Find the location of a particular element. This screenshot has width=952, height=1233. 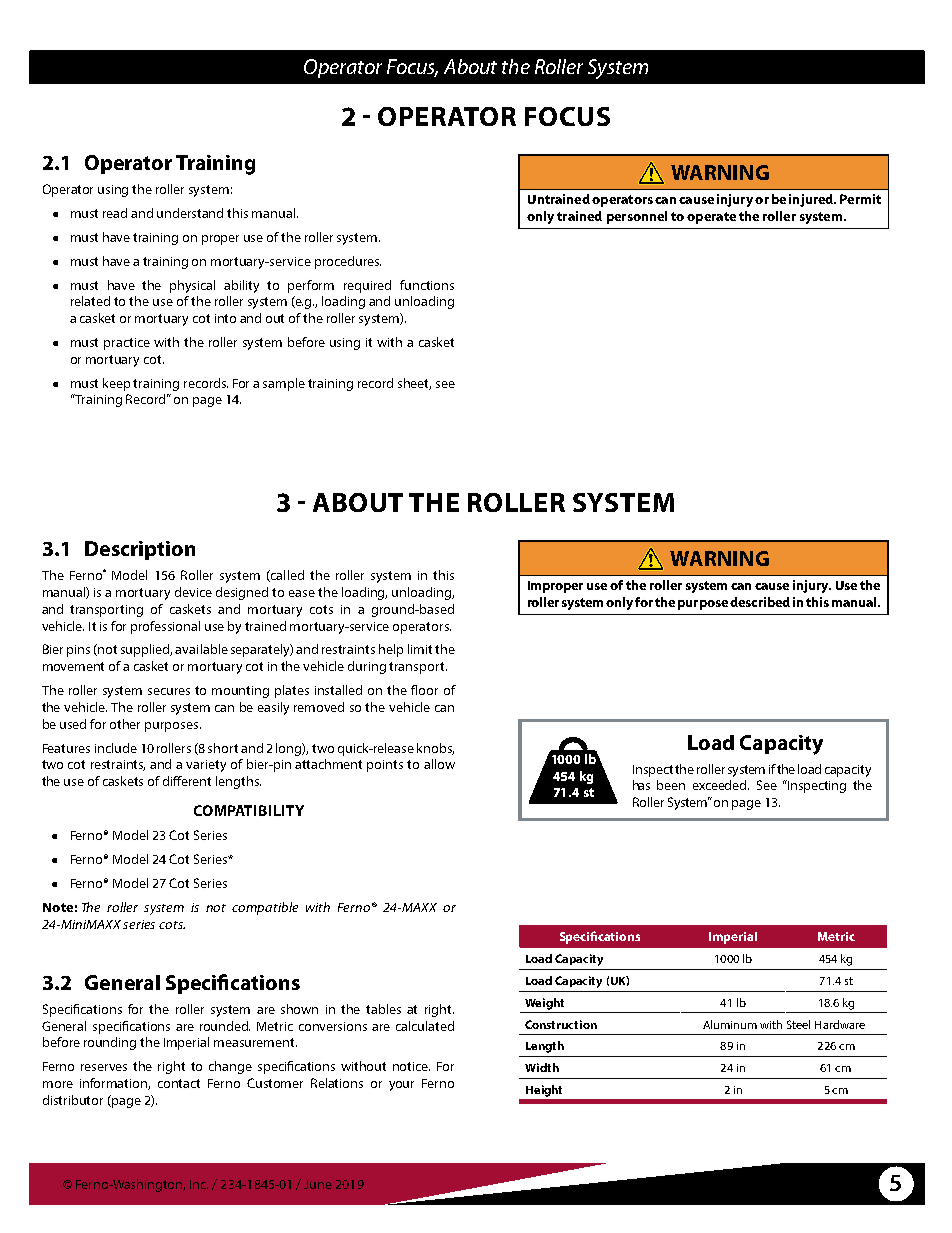

operate is located at coordinates (711, 218).
